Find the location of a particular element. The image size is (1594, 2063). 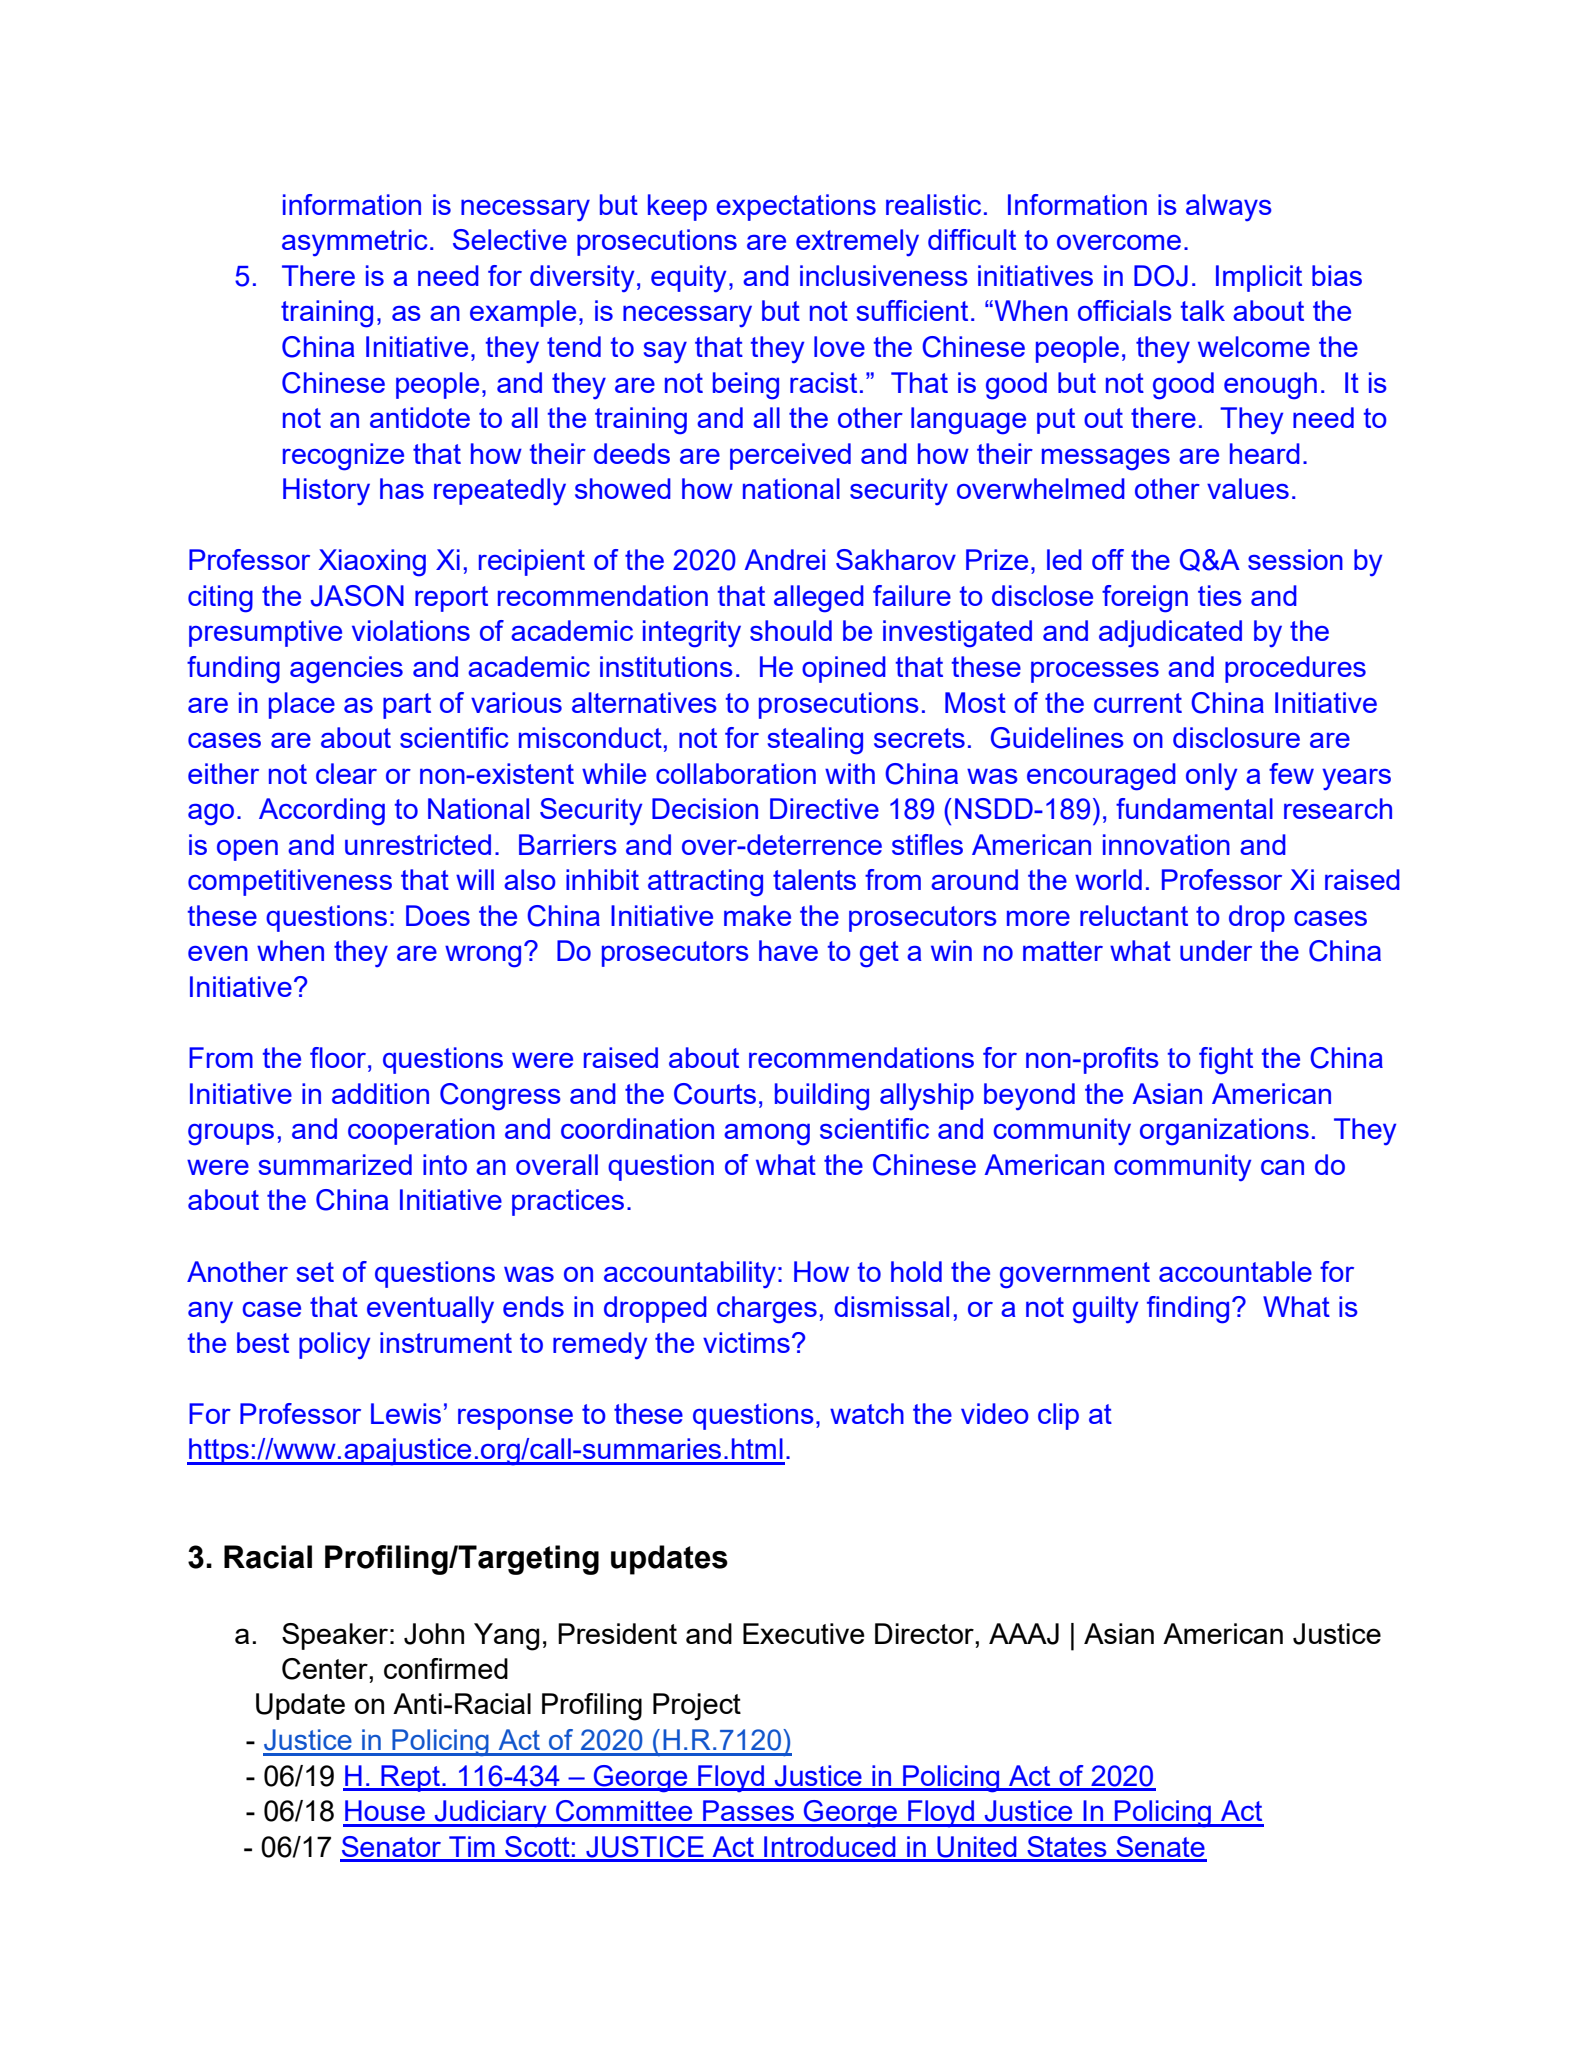

Director is located at coordinates (925, 1633).
